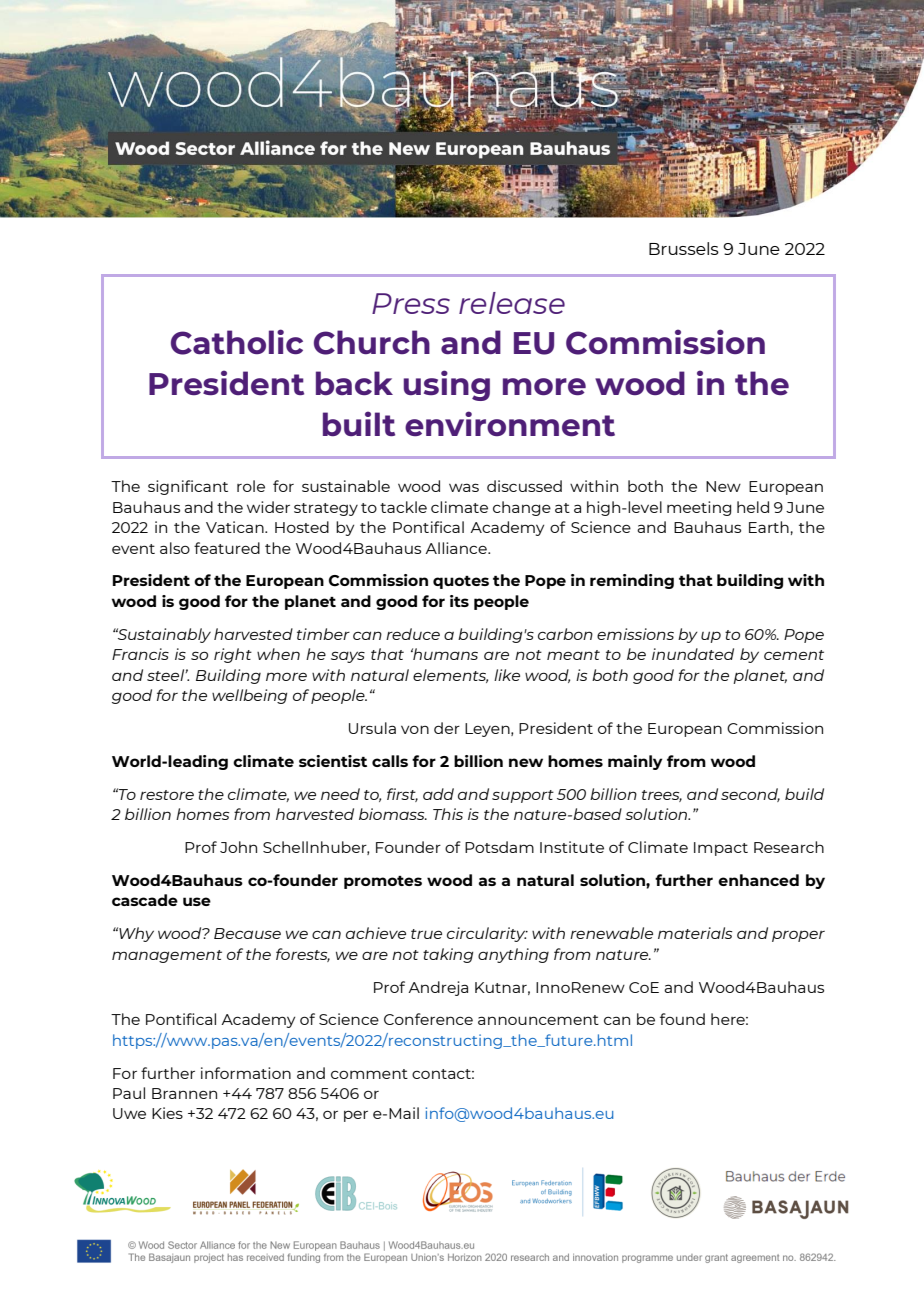  Describe the element at coordinates (129, 1093) in the image. I see `Paul` at that location.
